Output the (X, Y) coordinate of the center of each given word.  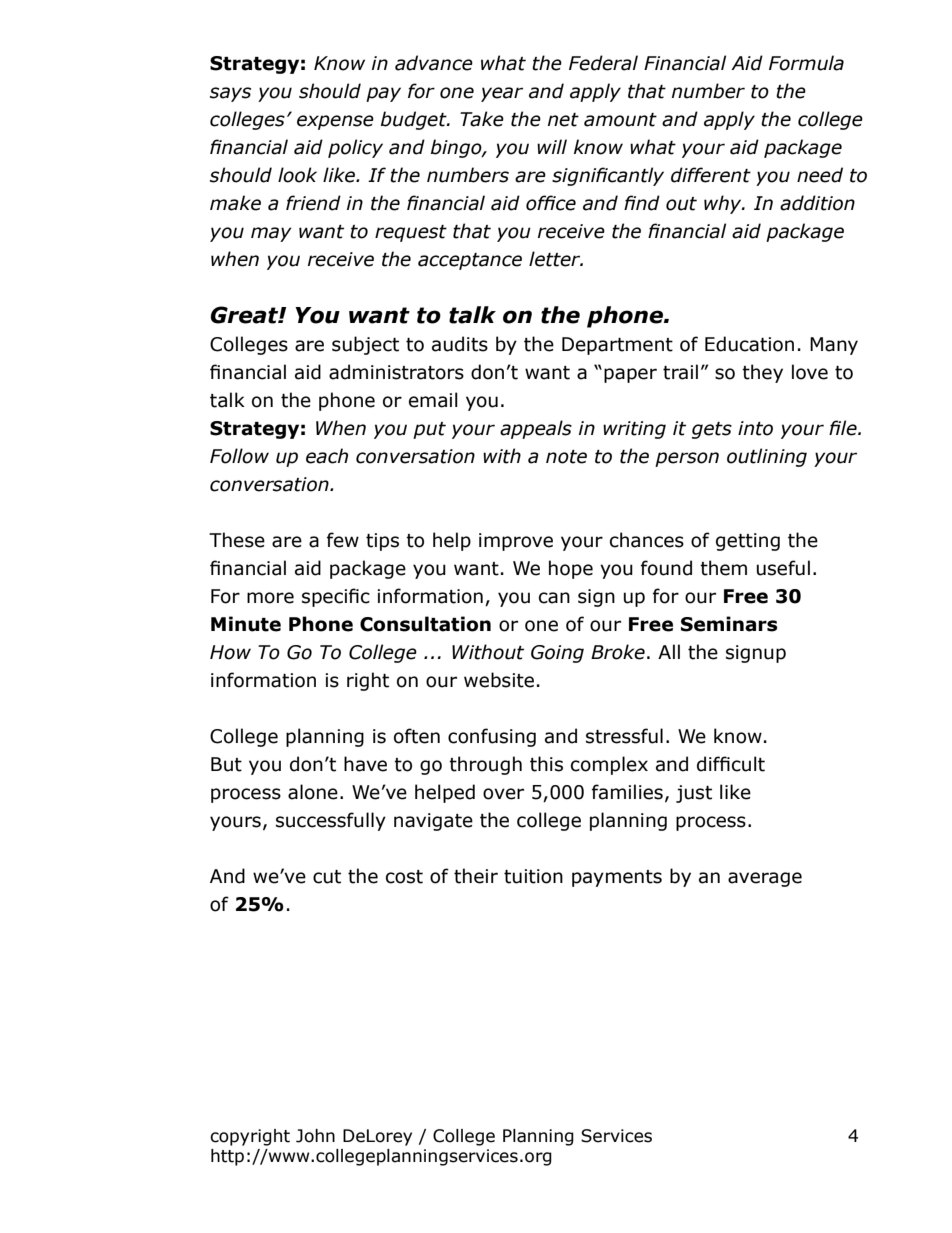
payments (617, 878)
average (765, 879)
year (502, 94)
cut (327, 877)
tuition (533, 876)
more (270, 598)
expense (335, 122)
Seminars (729, 624)
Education (749, 344)
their (476, 876)
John (315, 1136)
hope (571, 569)
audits (460, 344)
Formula (806, 63)
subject (365, 345)
